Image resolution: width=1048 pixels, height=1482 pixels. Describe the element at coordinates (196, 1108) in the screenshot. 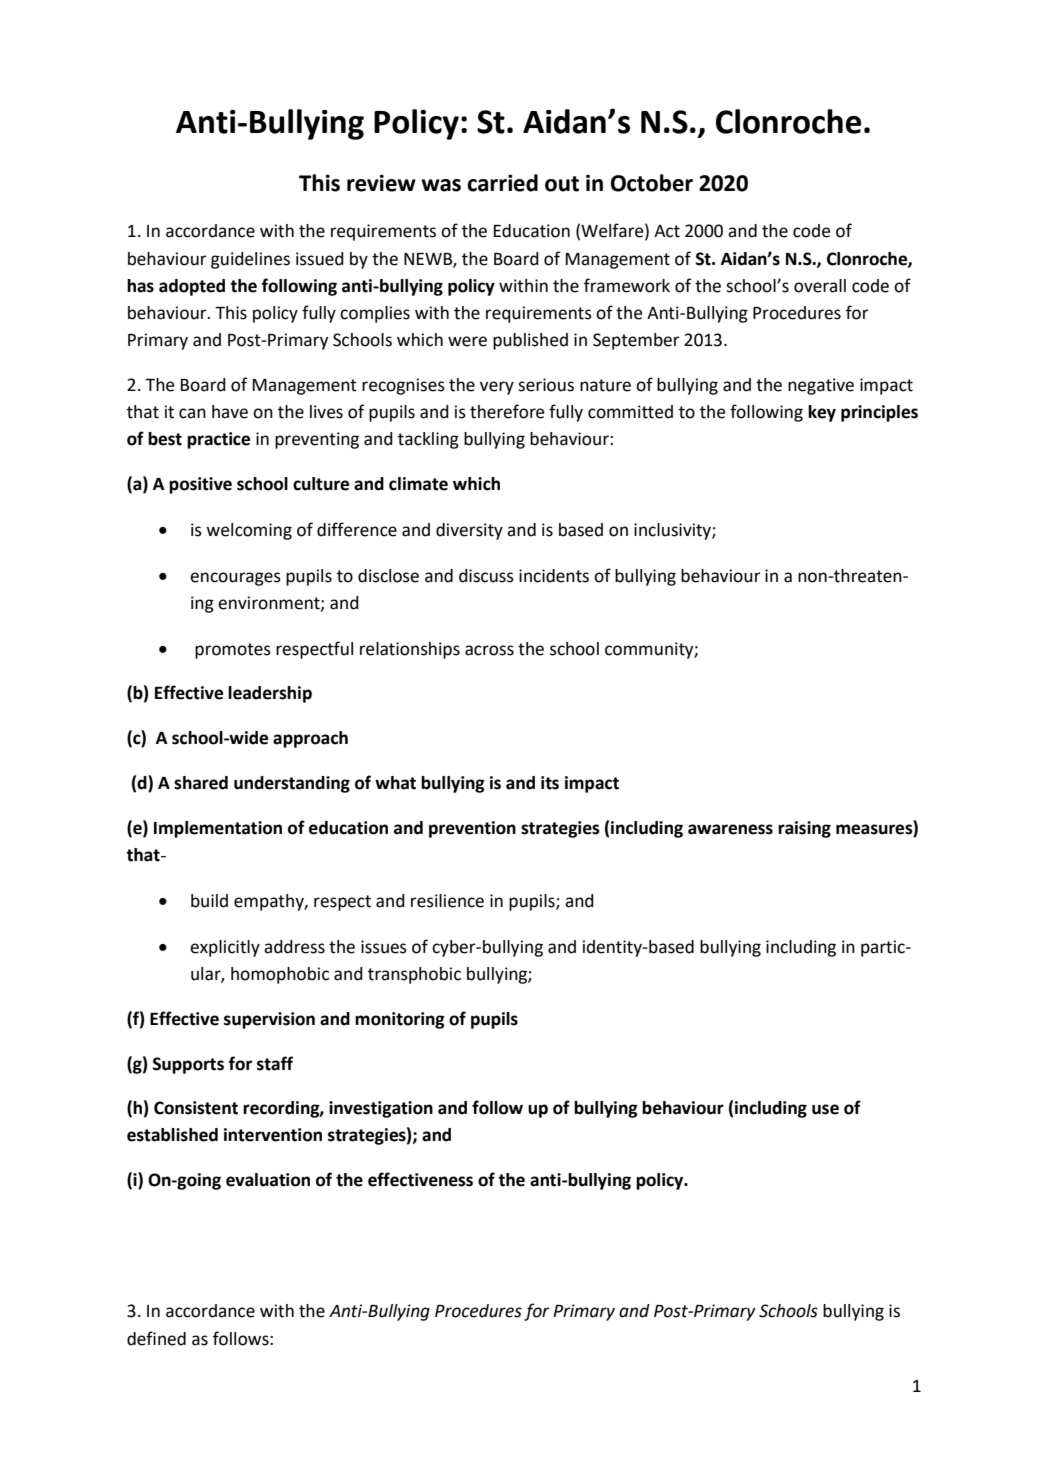

I see `Consistent` at that location.
